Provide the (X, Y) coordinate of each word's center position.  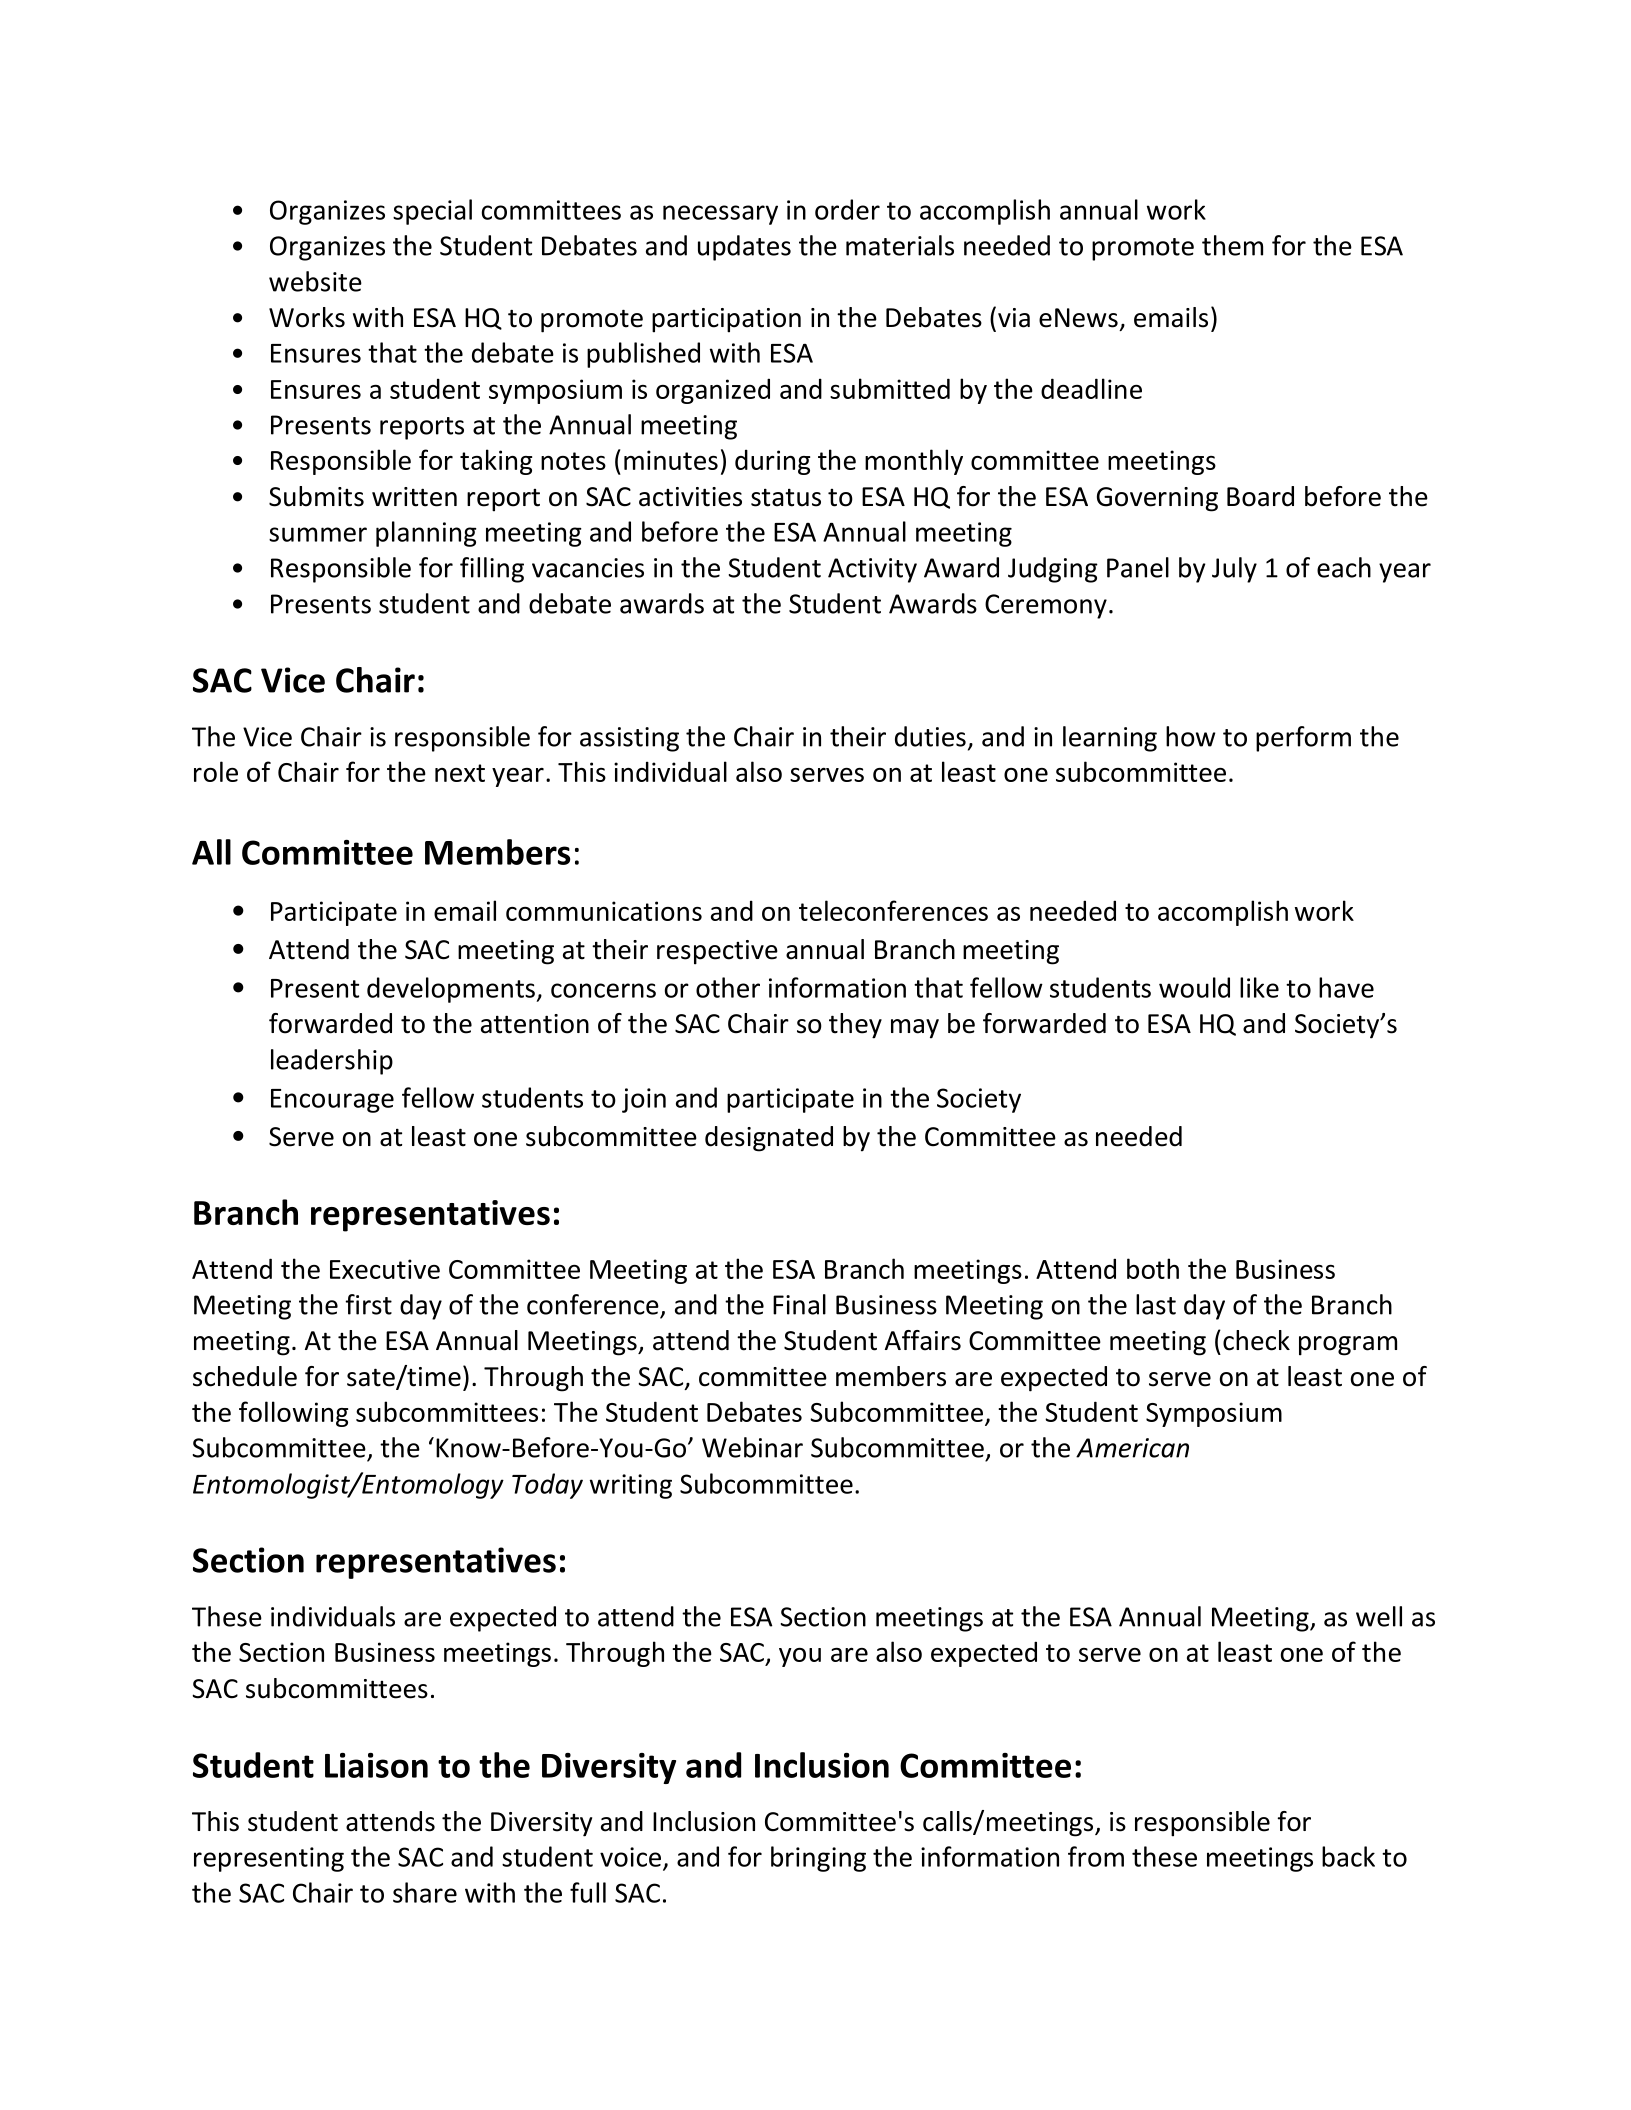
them (1232, 245)
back (1348, 1856)
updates (744, 248)
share (425, 1892)
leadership (332, 1062)
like (1259, 987)
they (855, 1026)
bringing (818, 1859)
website (315, 281)
